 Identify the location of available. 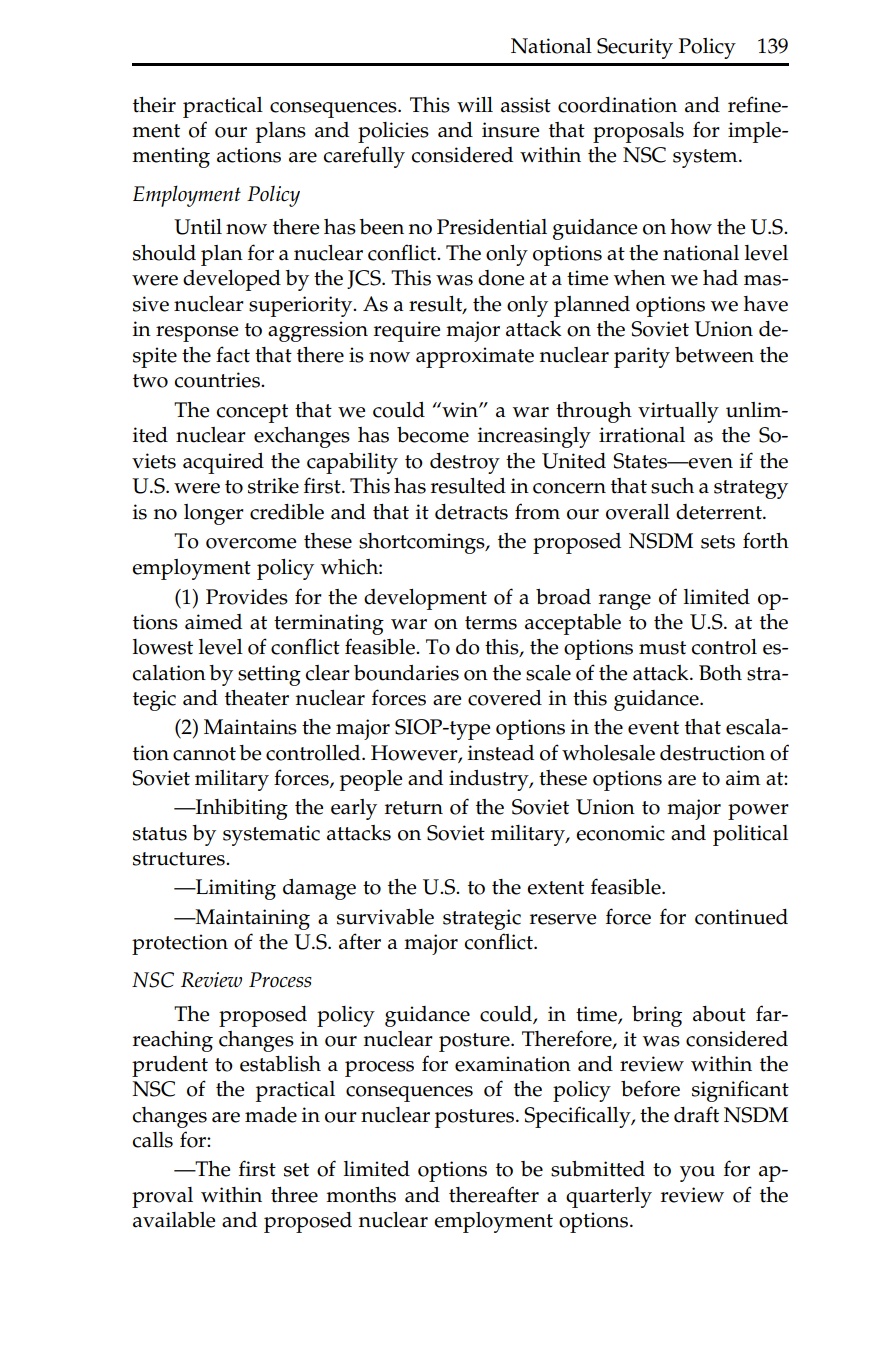
(174, 1220).
